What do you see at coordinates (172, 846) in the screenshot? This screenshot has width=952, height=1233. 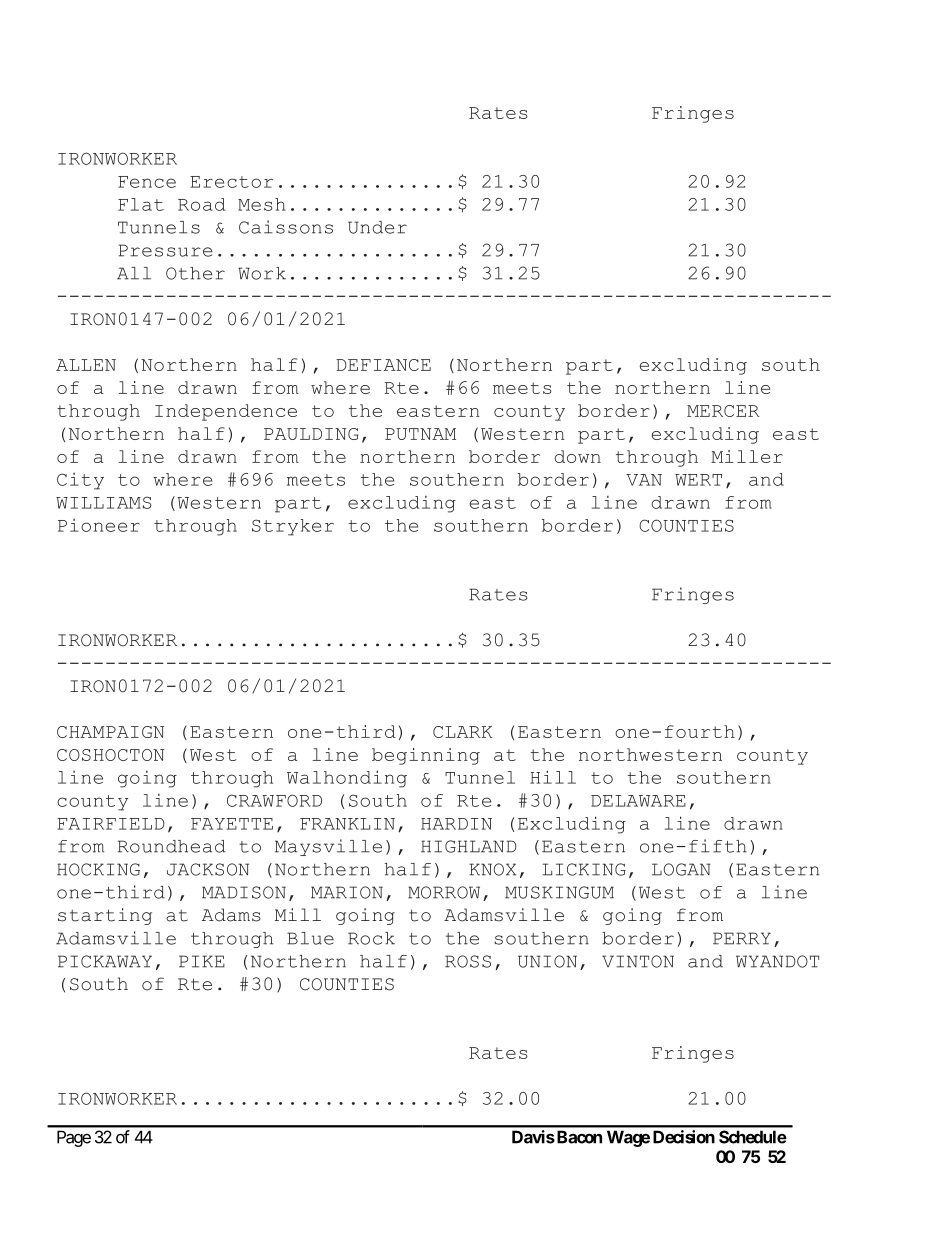 I see `Roundhead` at bounding box center [172, 846].
